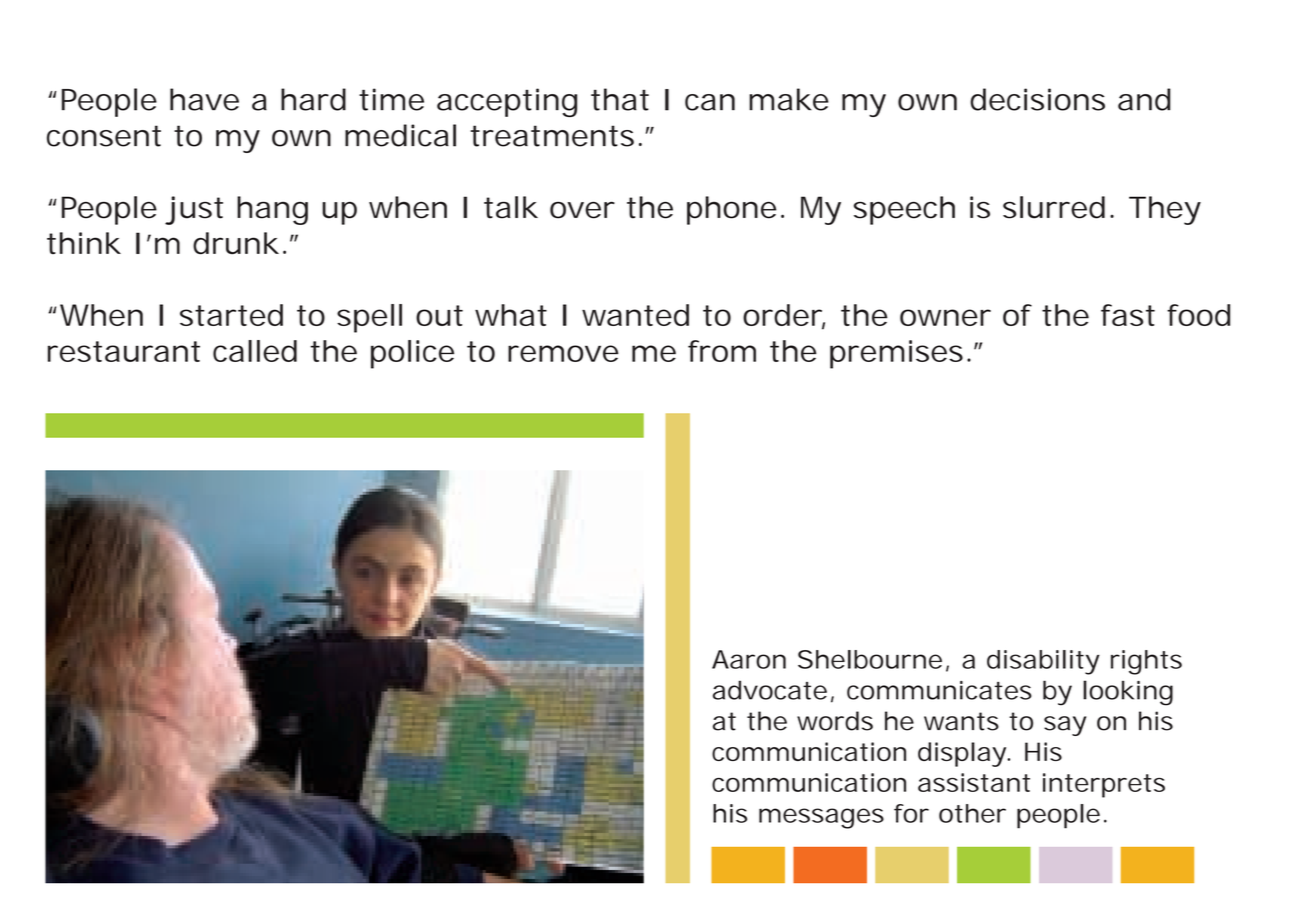 Image resolution: width=1310 pixels, height=924 pixels. What do you see at coordinates (204, 99) in the image?
I see `have` at bounding box center [204, 99].
